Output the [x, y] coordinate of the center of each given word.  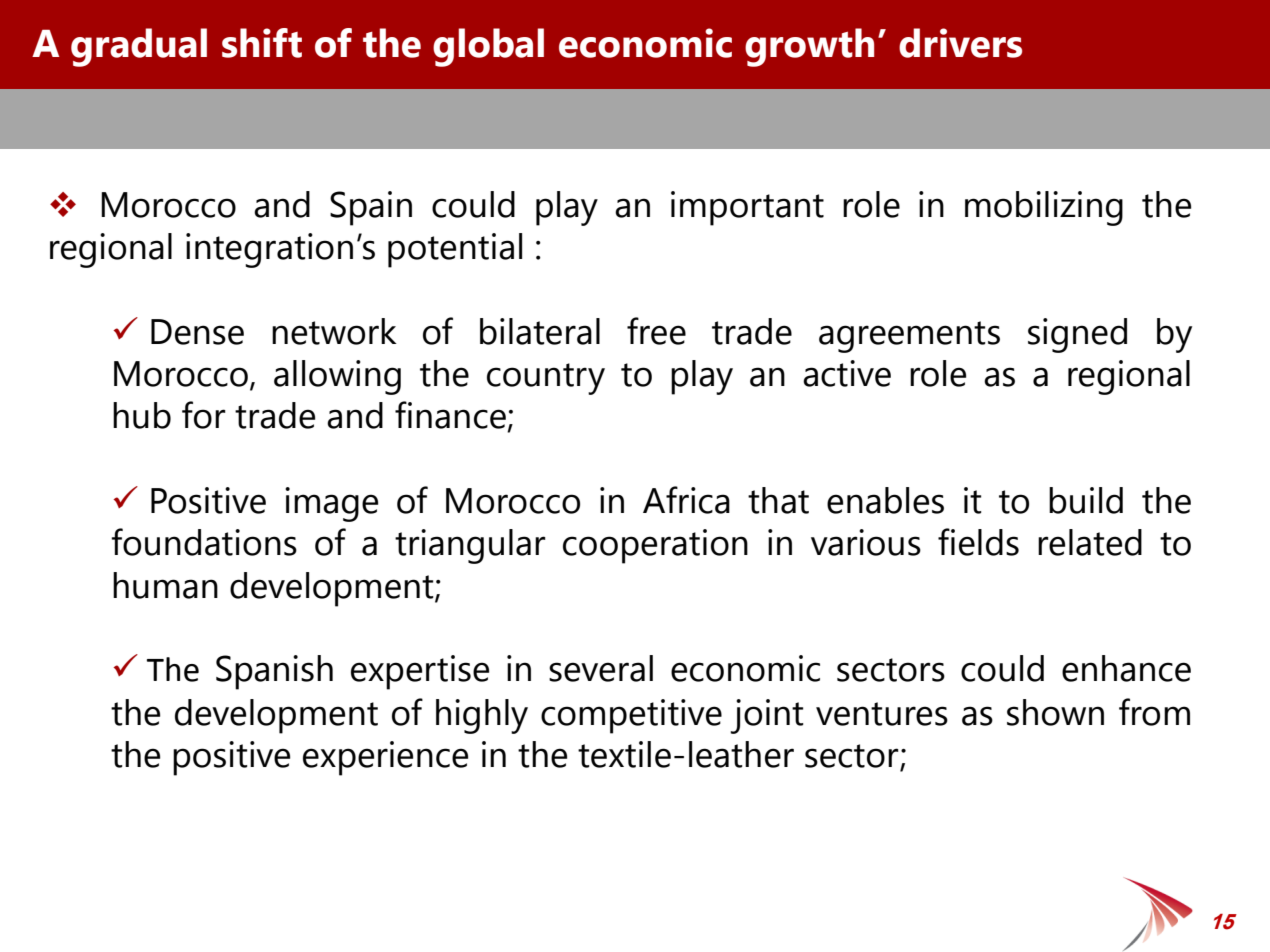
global [488, 47]
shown [1055, 712]
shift [262, 43]
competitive [631, 716]
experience [385, 758]
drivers [960, 43]
